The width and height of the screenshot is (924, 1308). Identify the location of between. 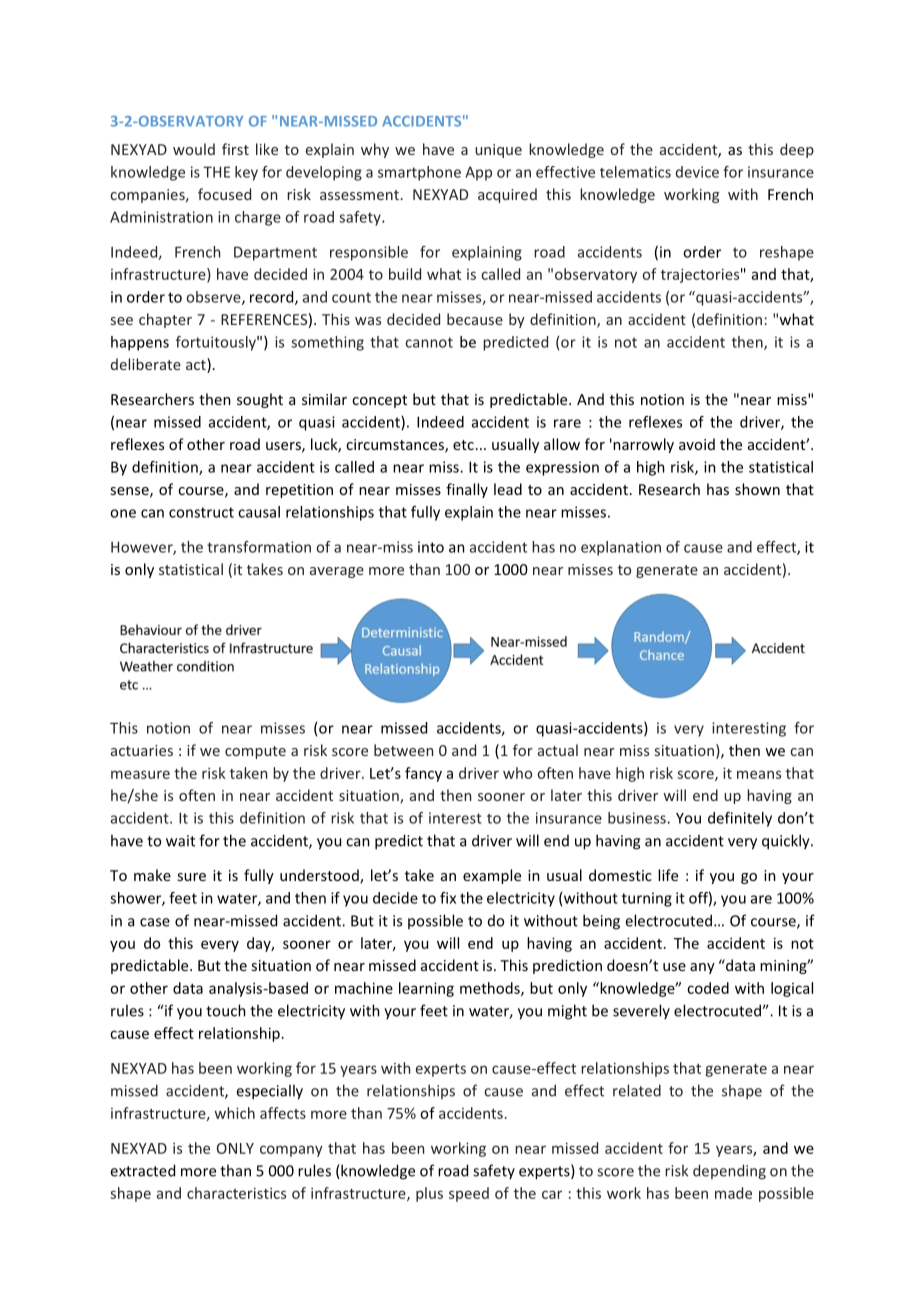
(403, 750).
